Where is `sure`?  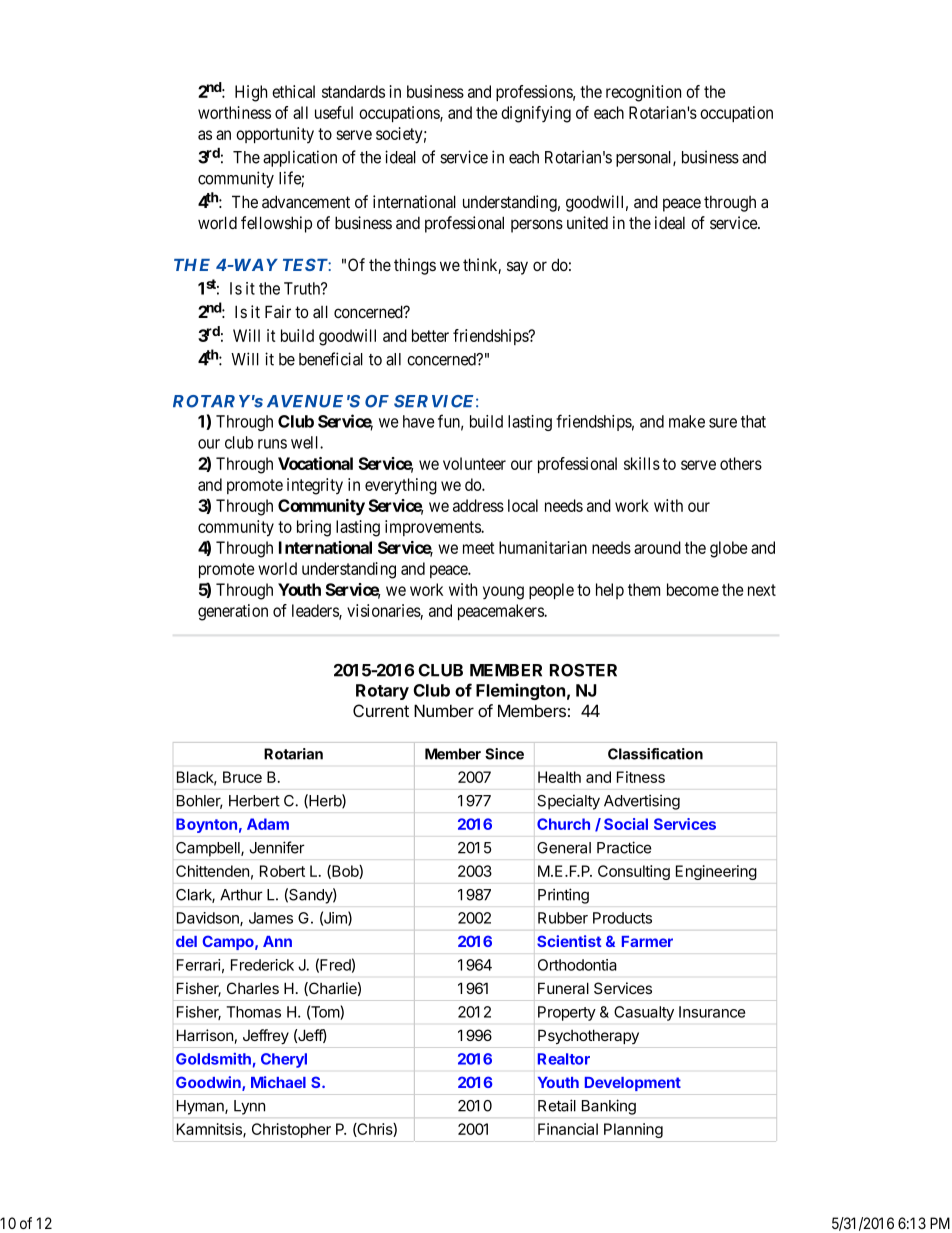 sure is located at coordinates (723, 423).
